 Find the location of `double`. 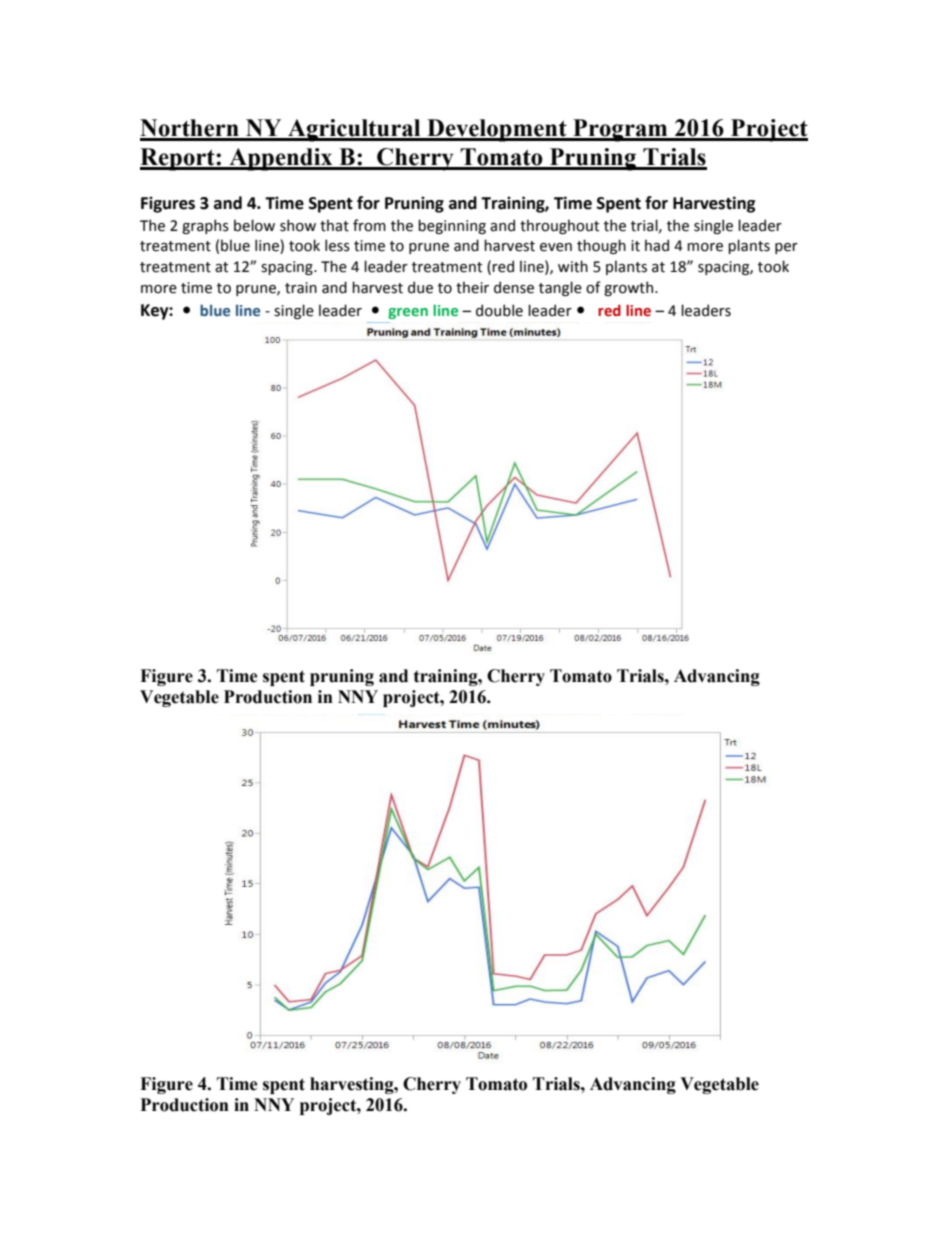

double is located at coordinates (499, 310).
